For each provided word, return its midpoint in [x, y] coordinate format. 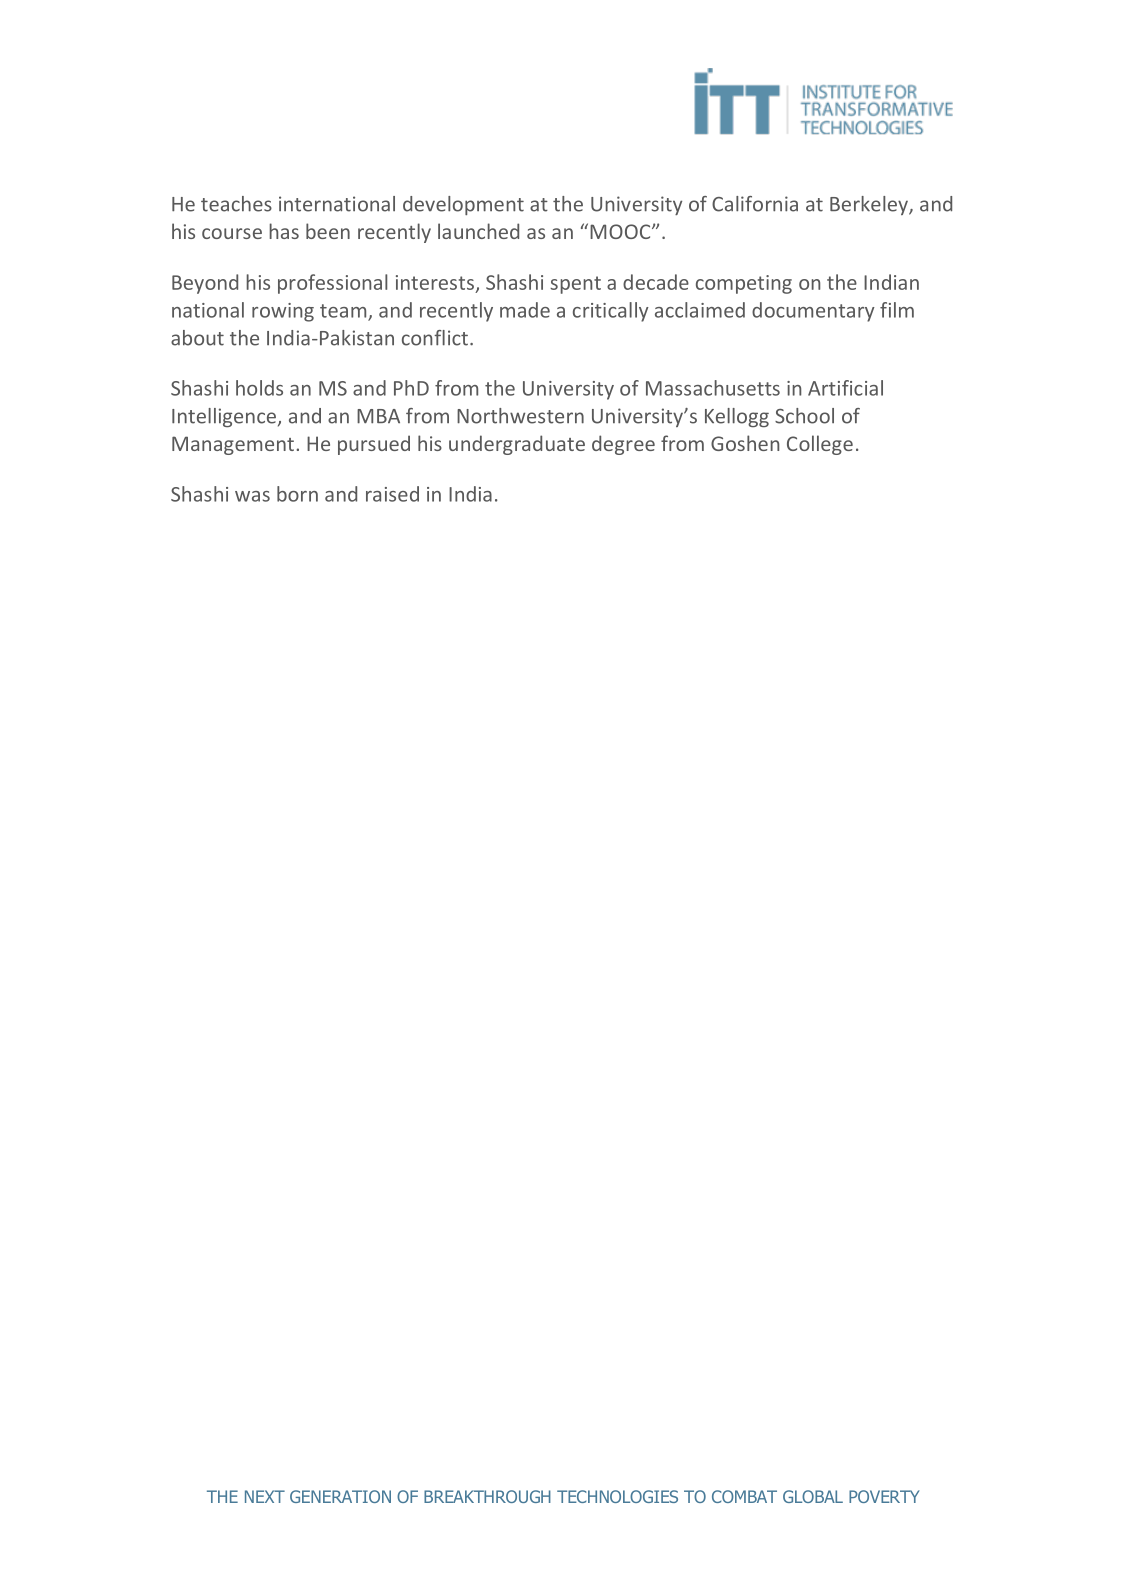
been [328, 231]
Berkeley [870, 205]
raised [392, 494]
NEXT [265, 1496]
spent [575, 285]
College [820, 445]
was [252, 496]
